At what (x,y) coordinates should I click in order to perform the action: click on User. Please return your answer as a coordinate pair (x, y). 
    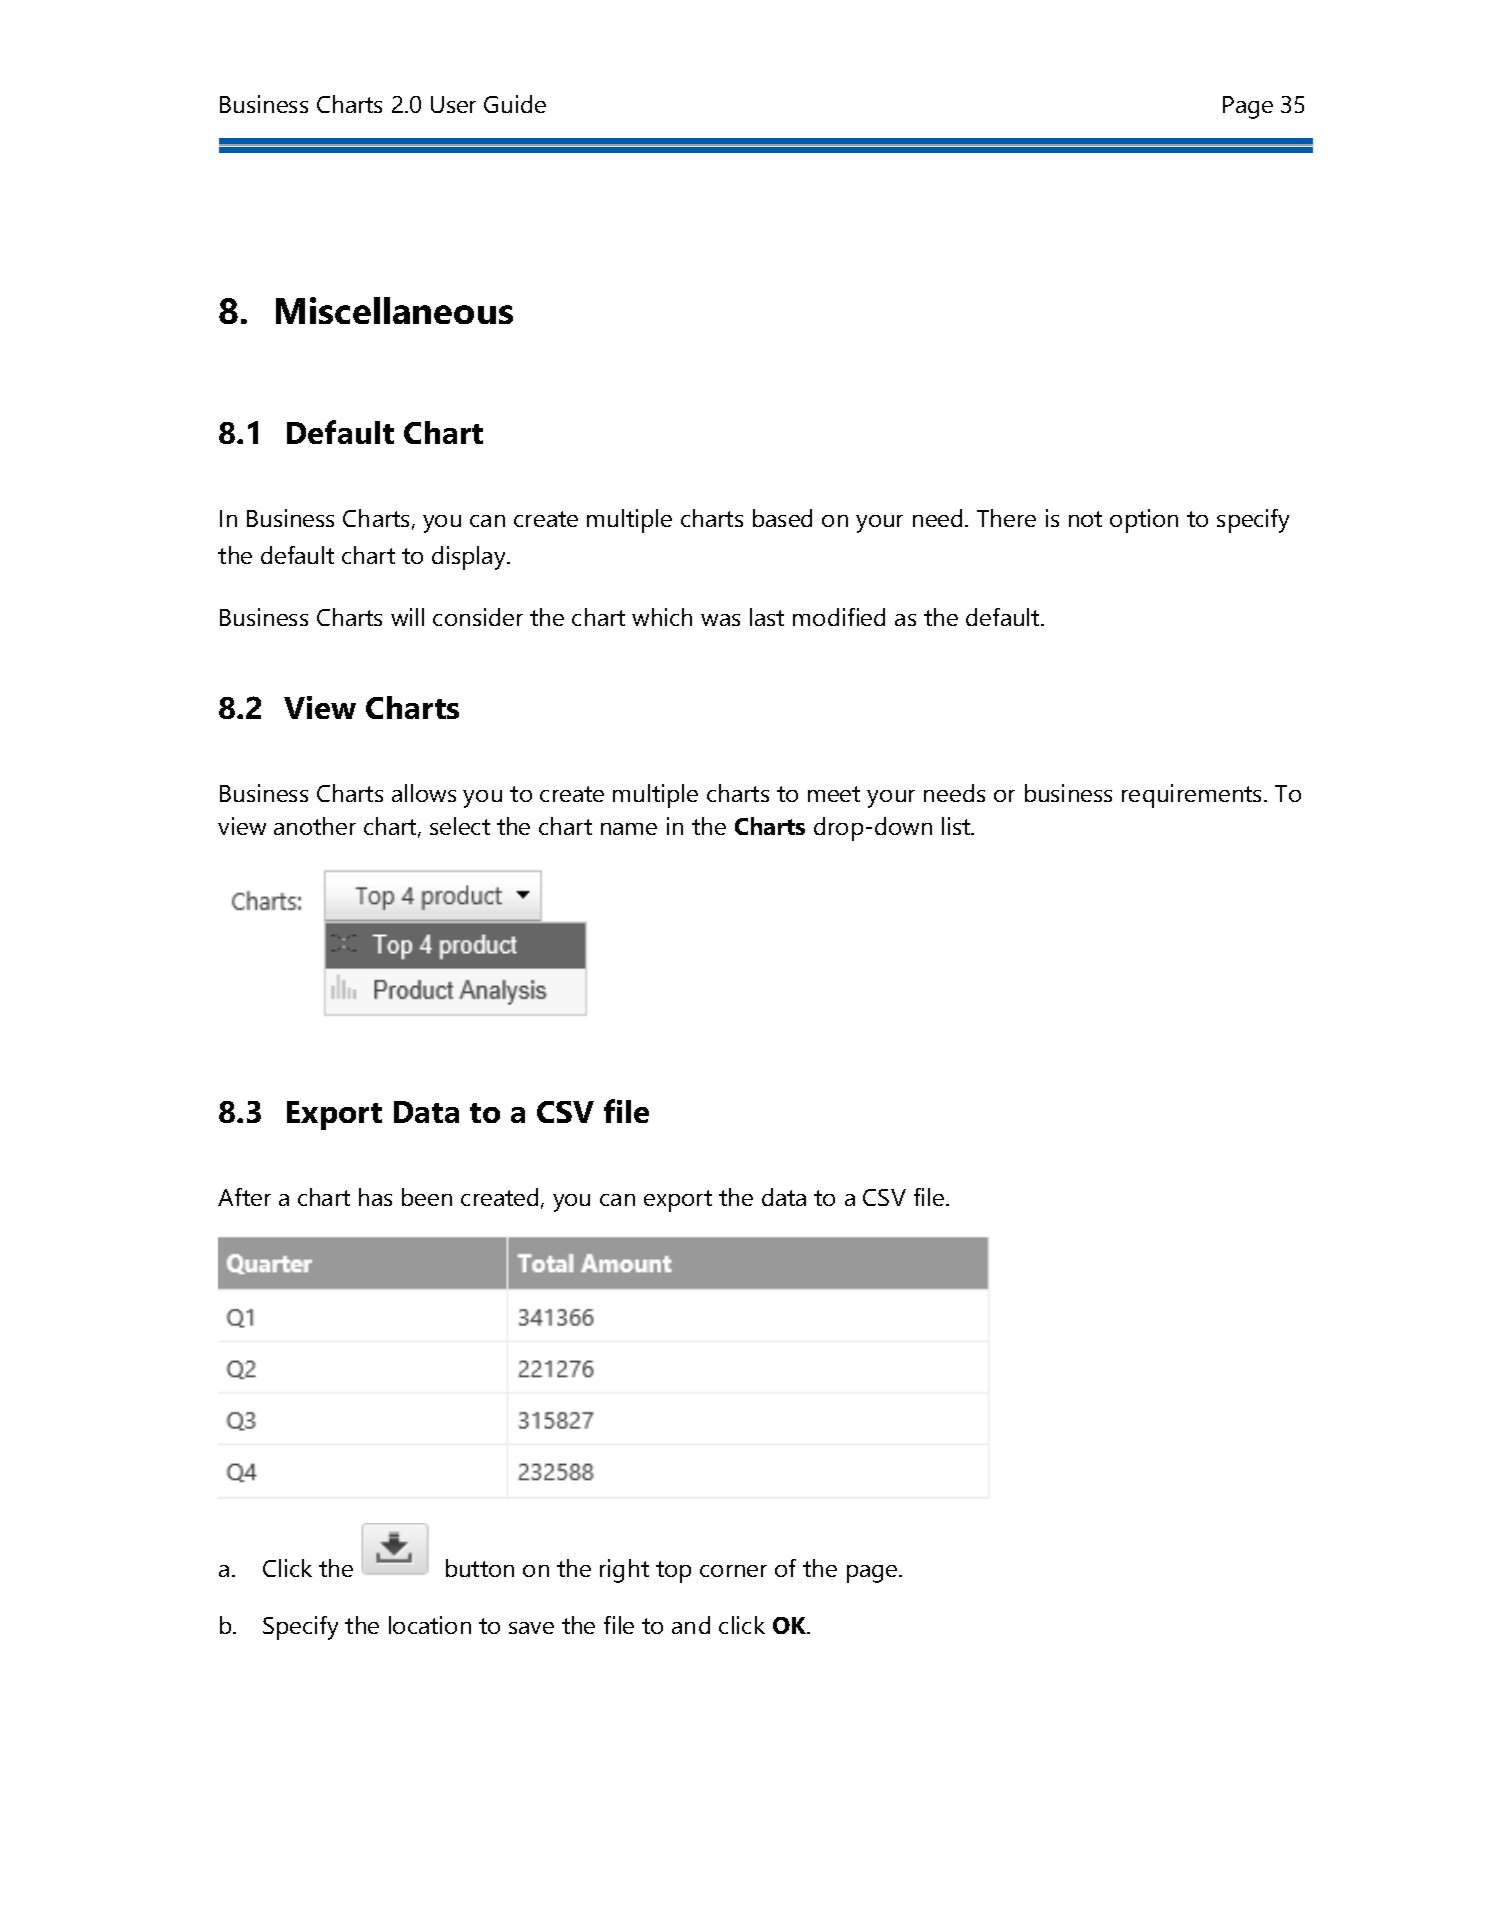
    Looking at the image, I should click on (453, 104).
